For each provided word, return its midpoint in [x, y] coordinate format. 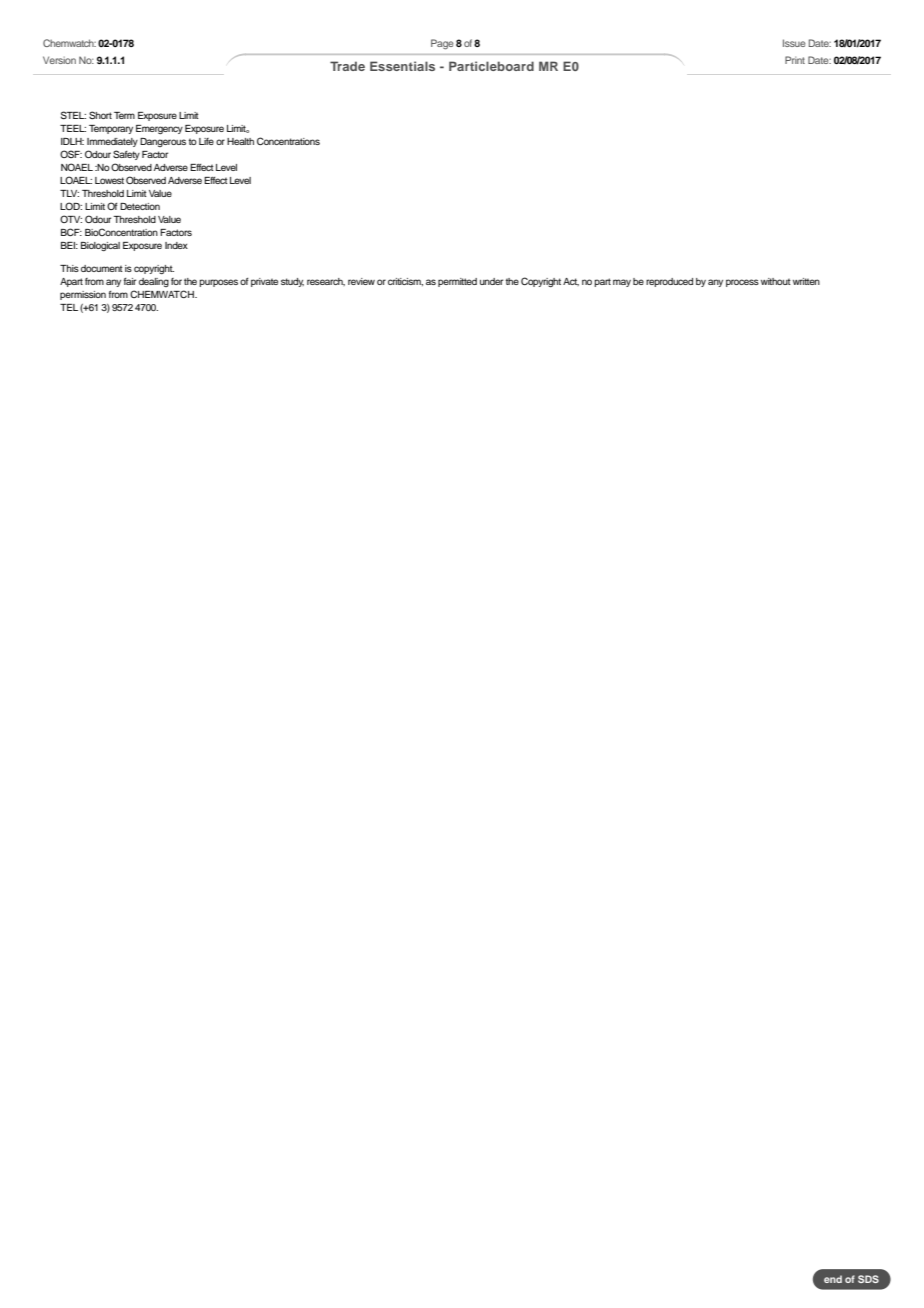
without [776, 281]
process [742, 283]
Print [795, 60]
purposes [218, 283]
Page [442, 44]
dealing [154, 282]
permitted [457, 282]
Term [124, 115]
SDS [868, 1279]
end [833, 1279]
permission [83, 295]
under [491, 281]
